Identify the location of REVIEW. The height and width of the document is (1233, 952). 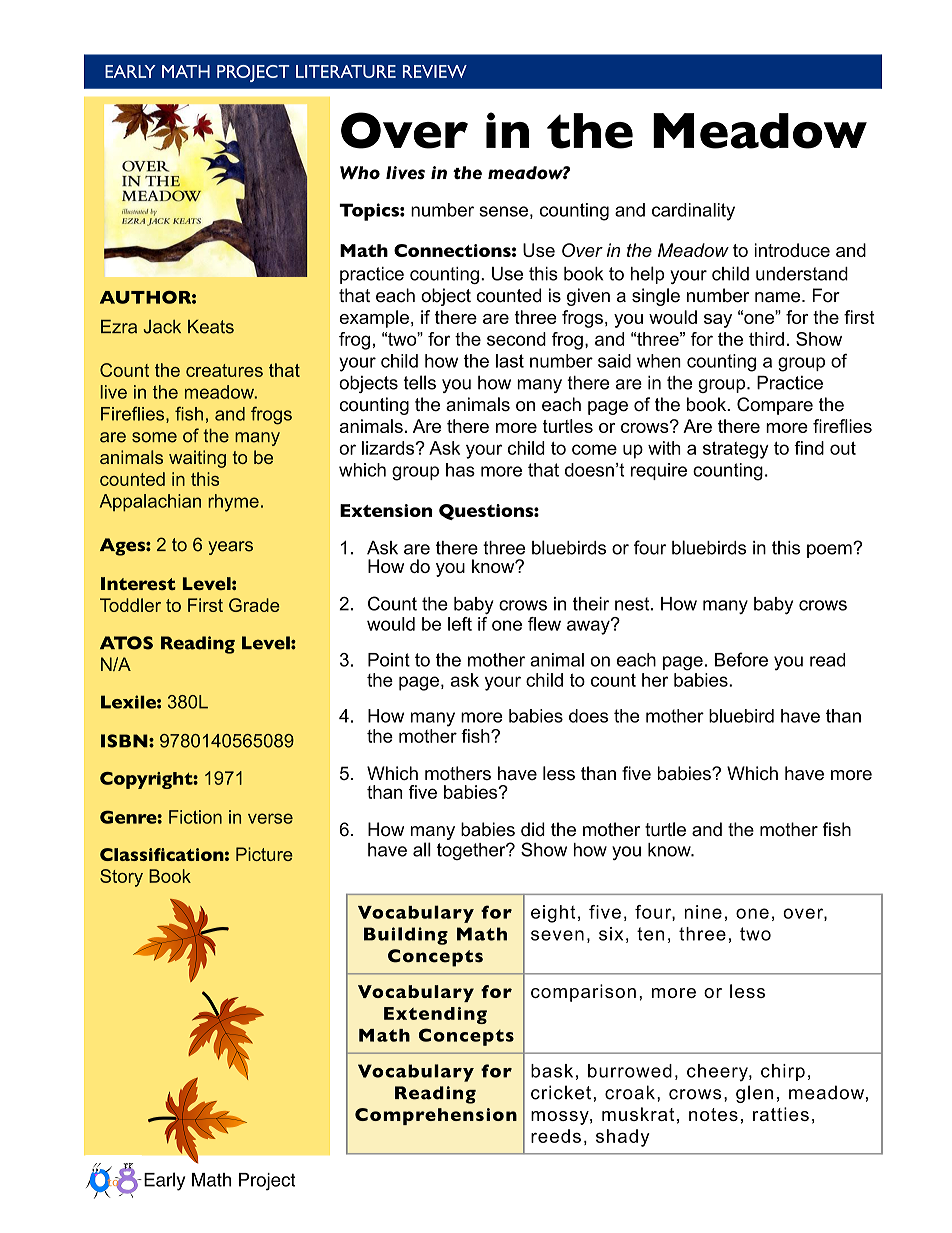
(435, 71).
